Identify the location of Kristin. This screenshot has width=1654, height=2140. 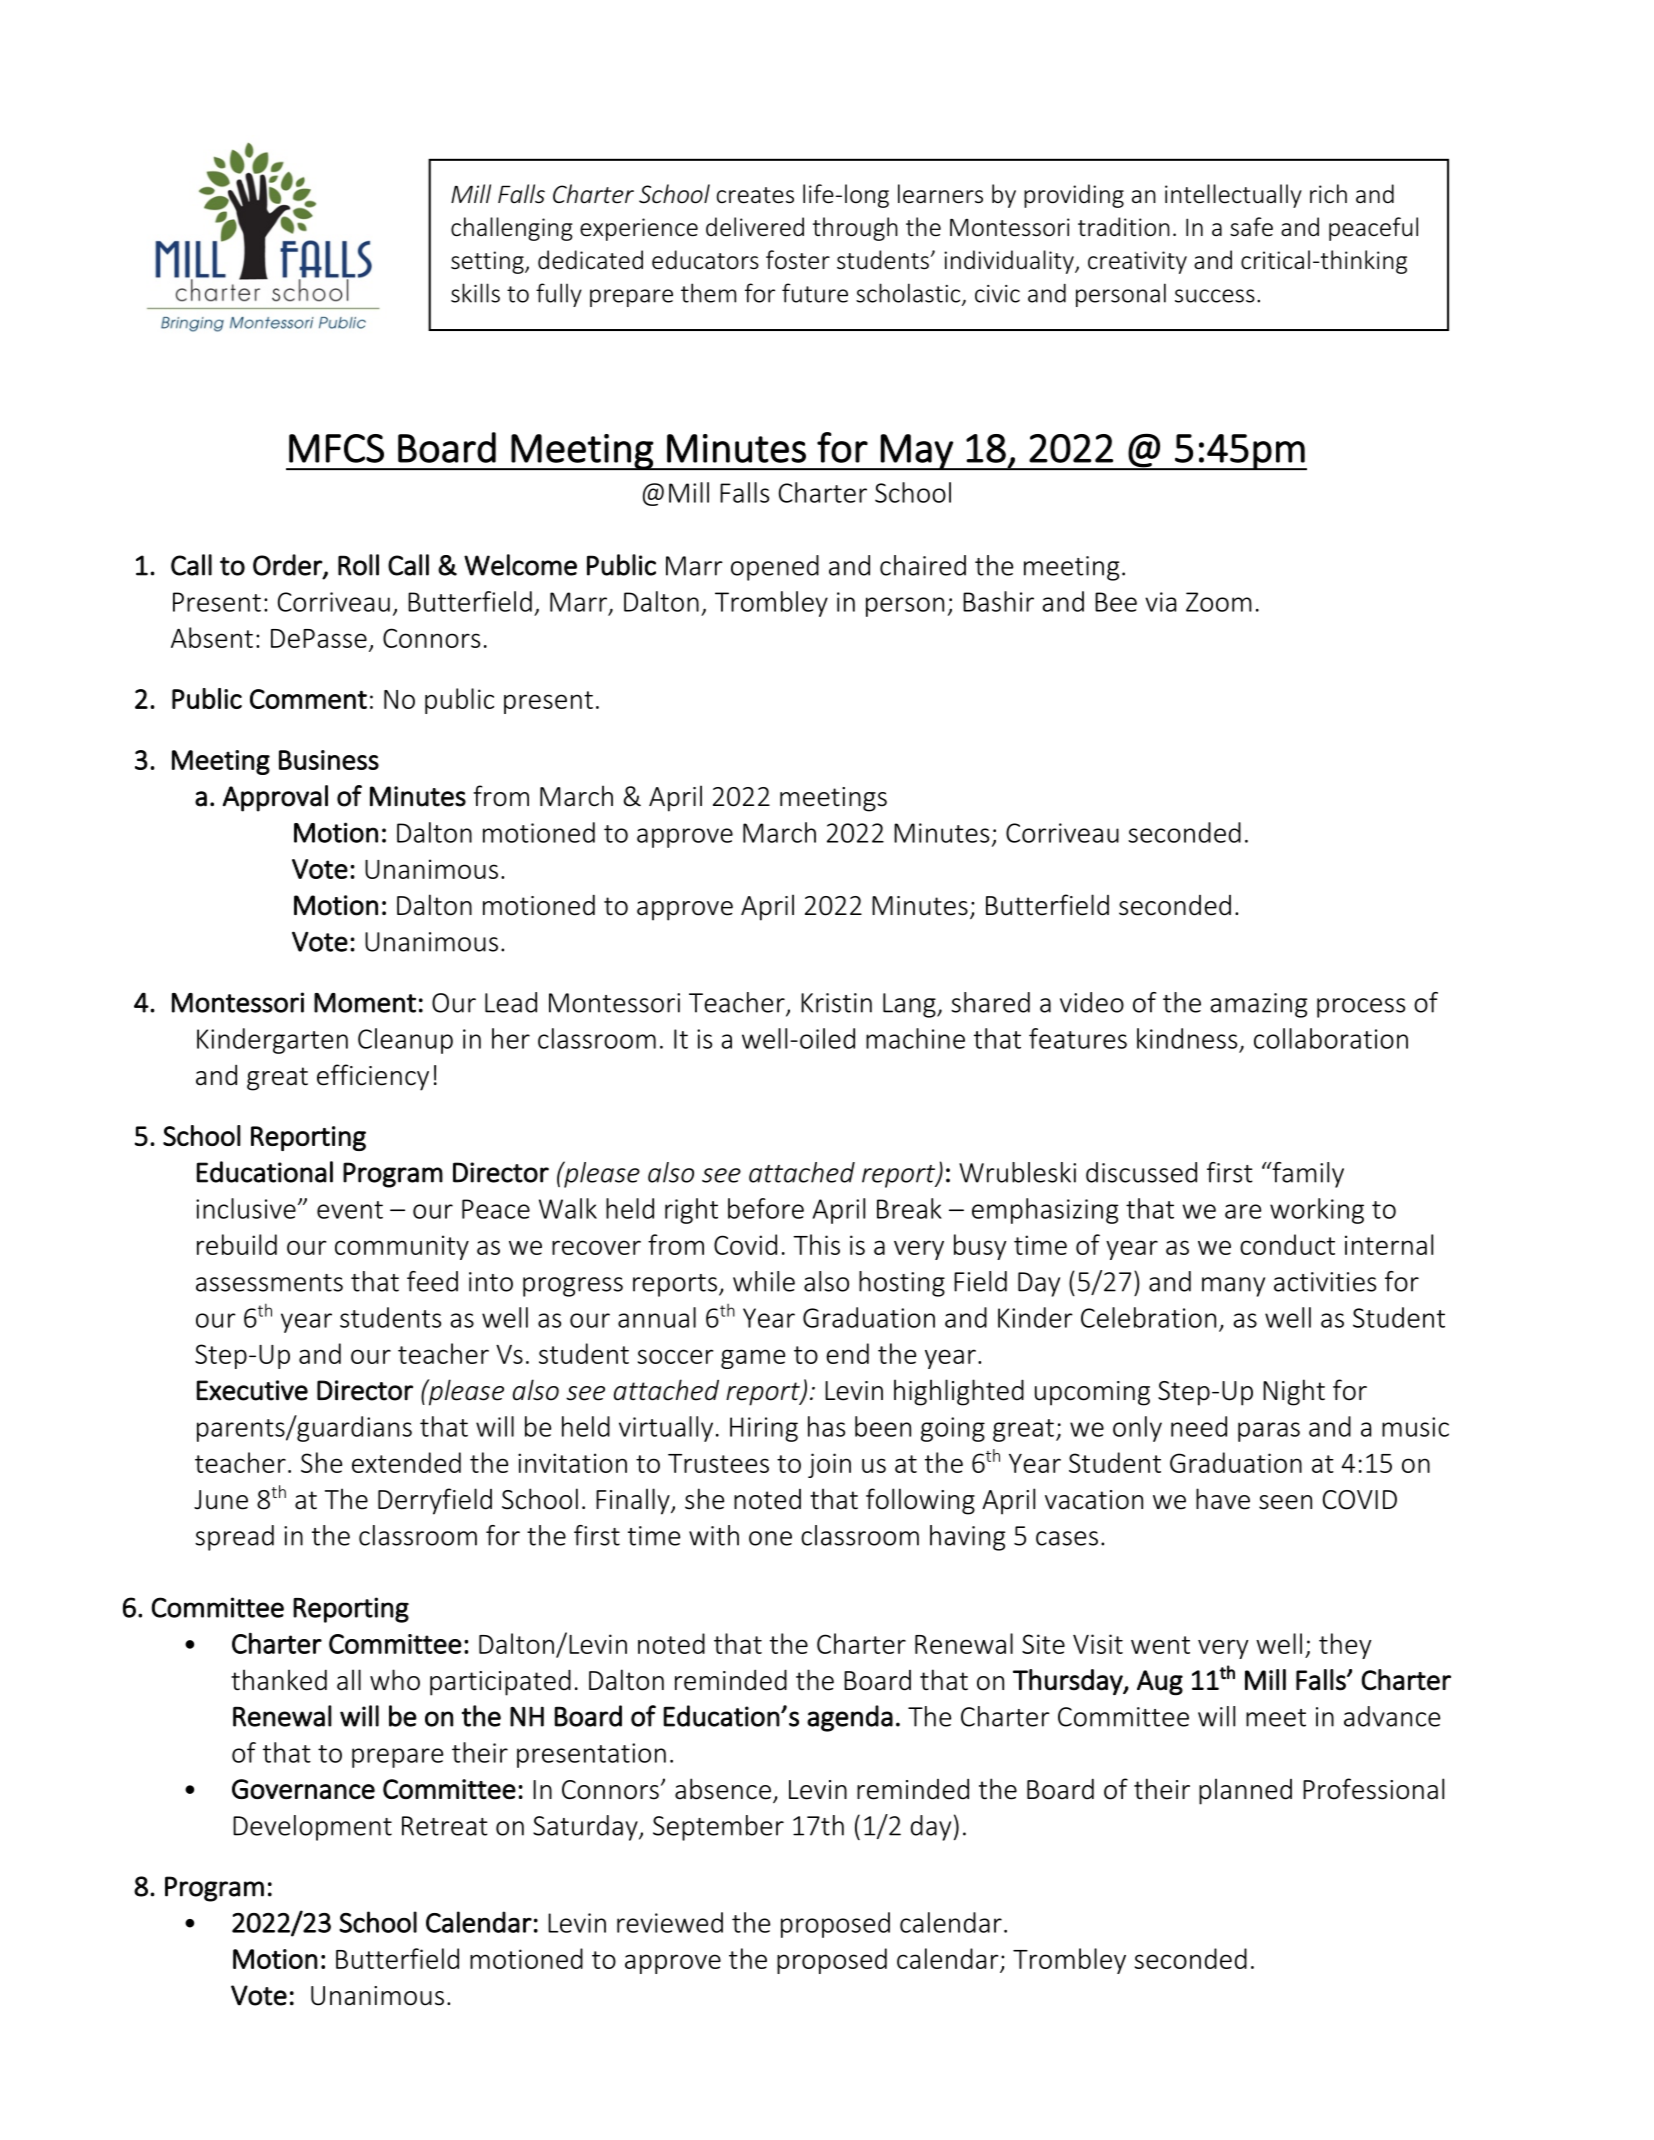
(836, 1003).
